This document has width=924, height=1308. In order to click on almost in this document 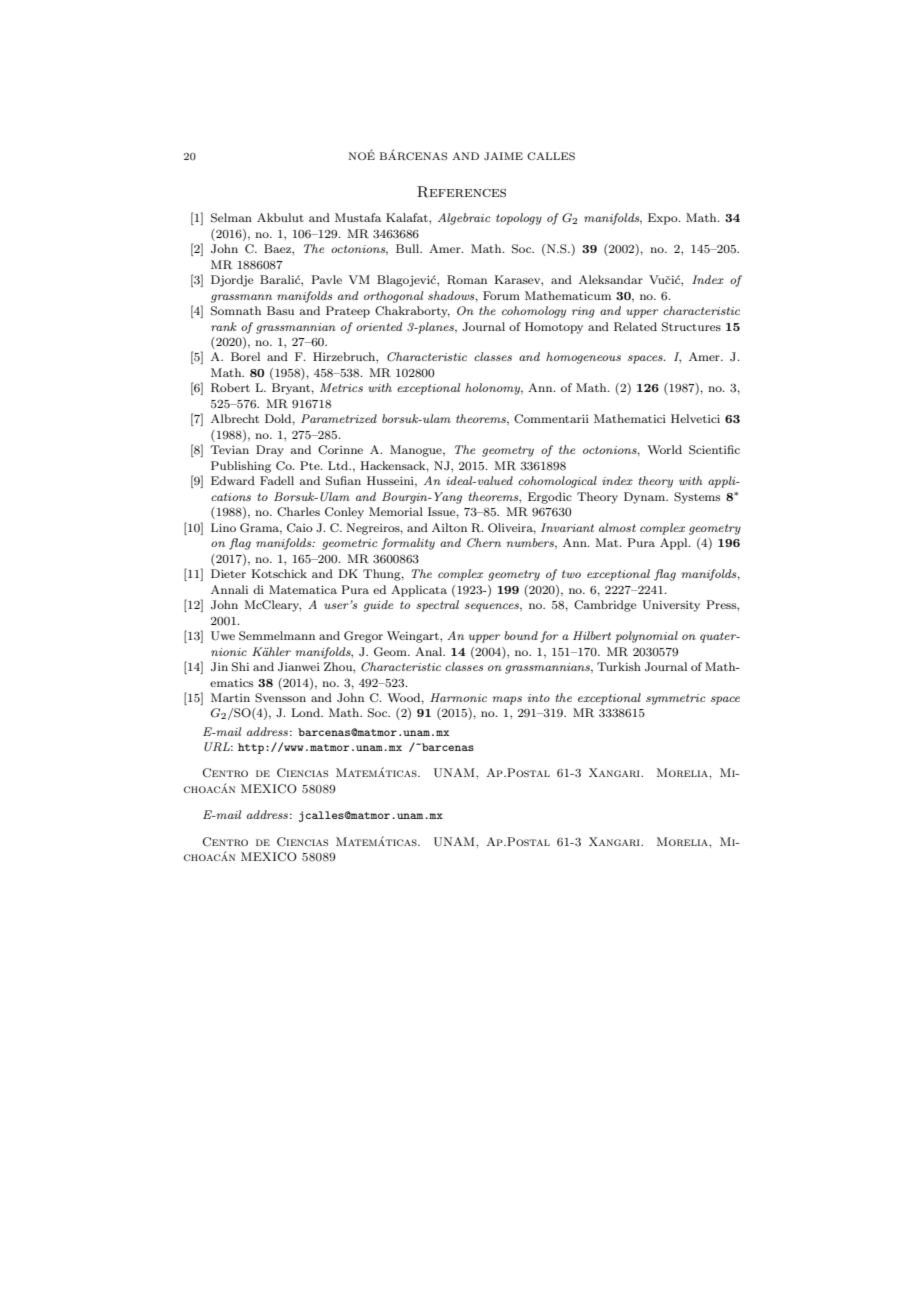, I will do `click(617, 527)`.
